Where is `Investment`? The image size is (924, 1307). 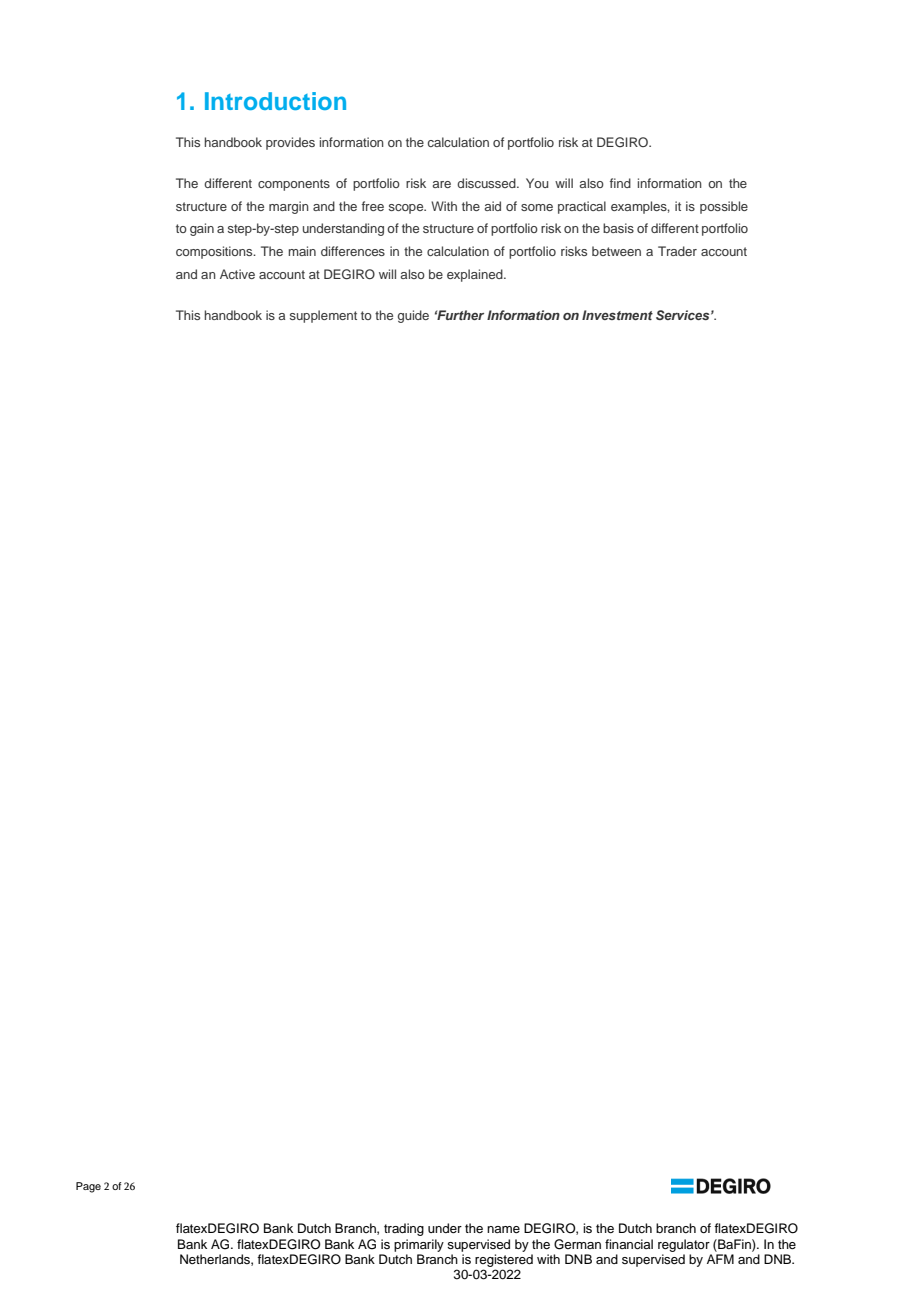
Investment is located at coordinates (617, 315).
